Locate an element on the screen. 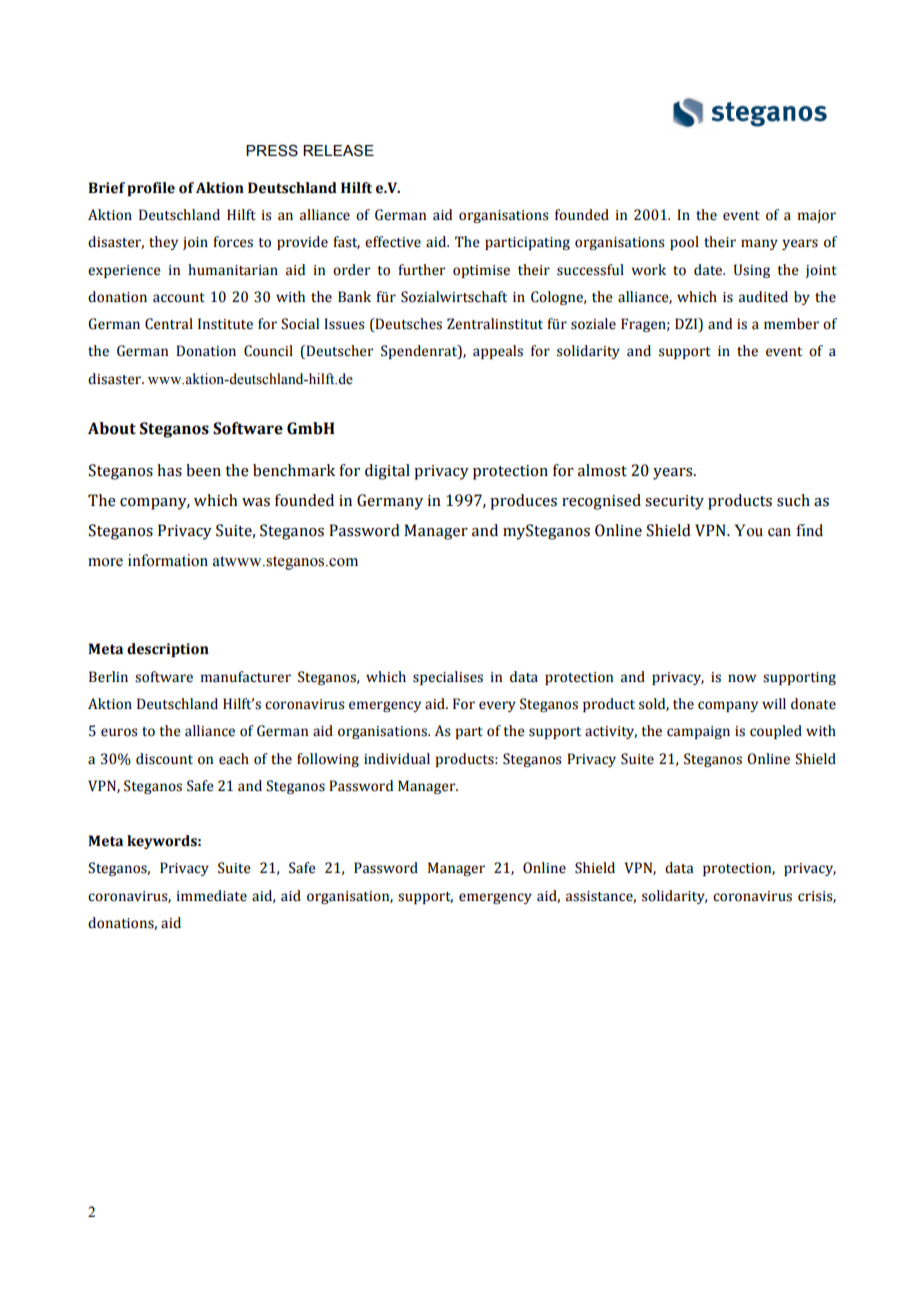 The height and width of the screenshot is (1308, 924). immediate is located at coordinates (212, 896).
